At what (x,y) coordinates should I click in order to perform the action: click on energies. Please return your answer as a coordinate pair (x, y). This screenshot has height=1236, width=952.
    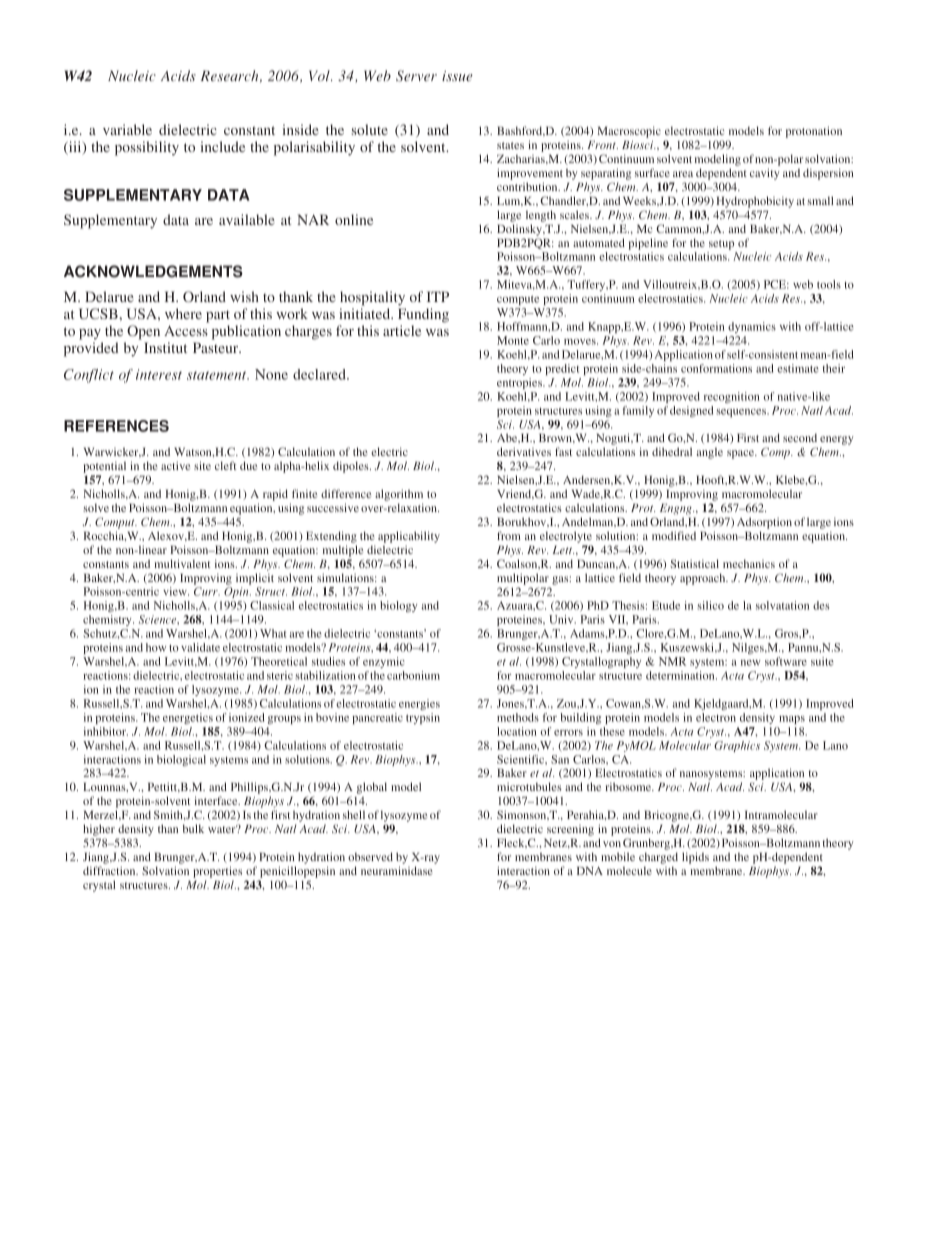
    Looking at the image, I should click on (419, 704).
